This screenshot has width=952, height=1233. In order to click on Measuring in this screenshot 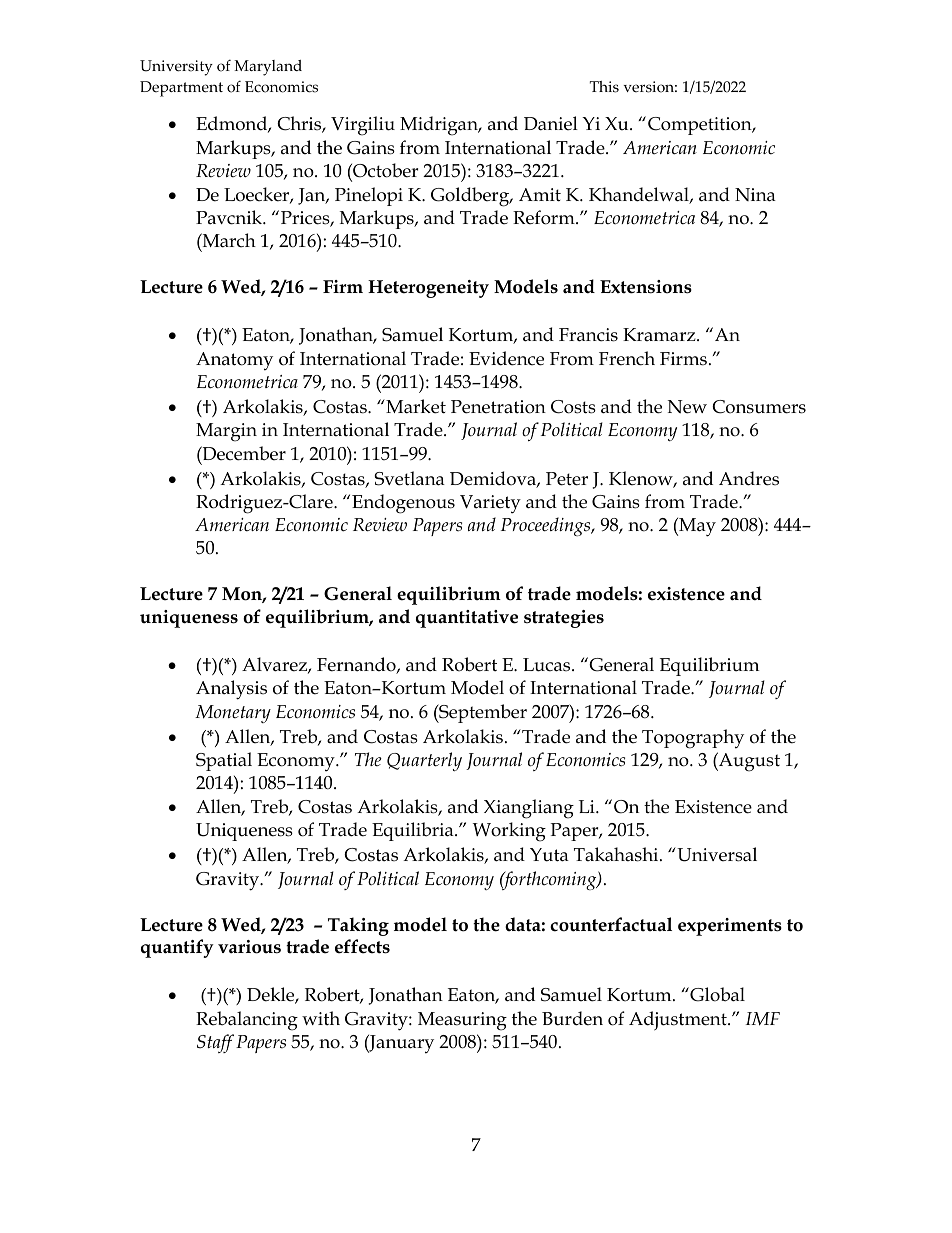, I will do `click(462, 1021)`.
